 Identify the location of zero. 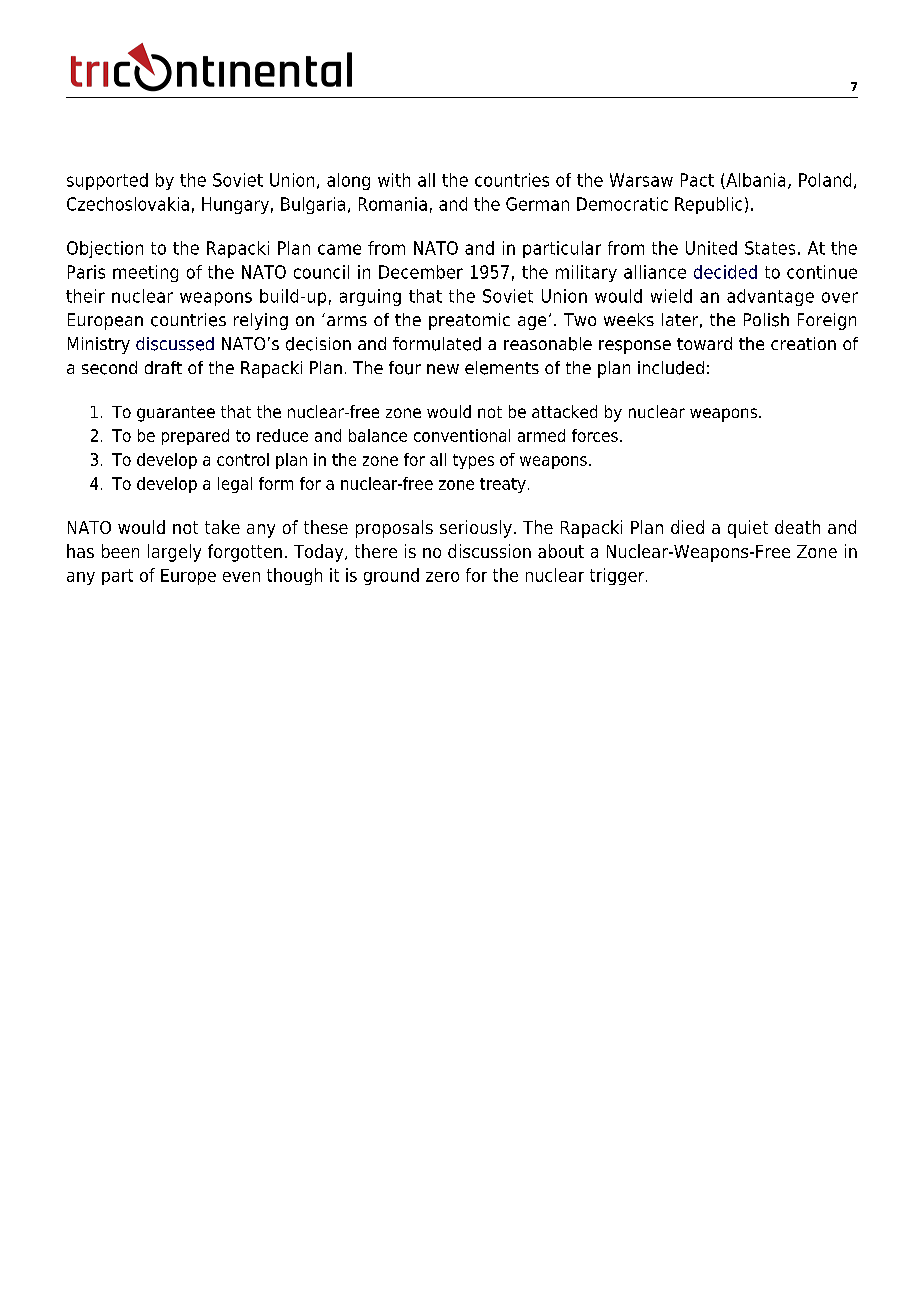
(442, 577).
